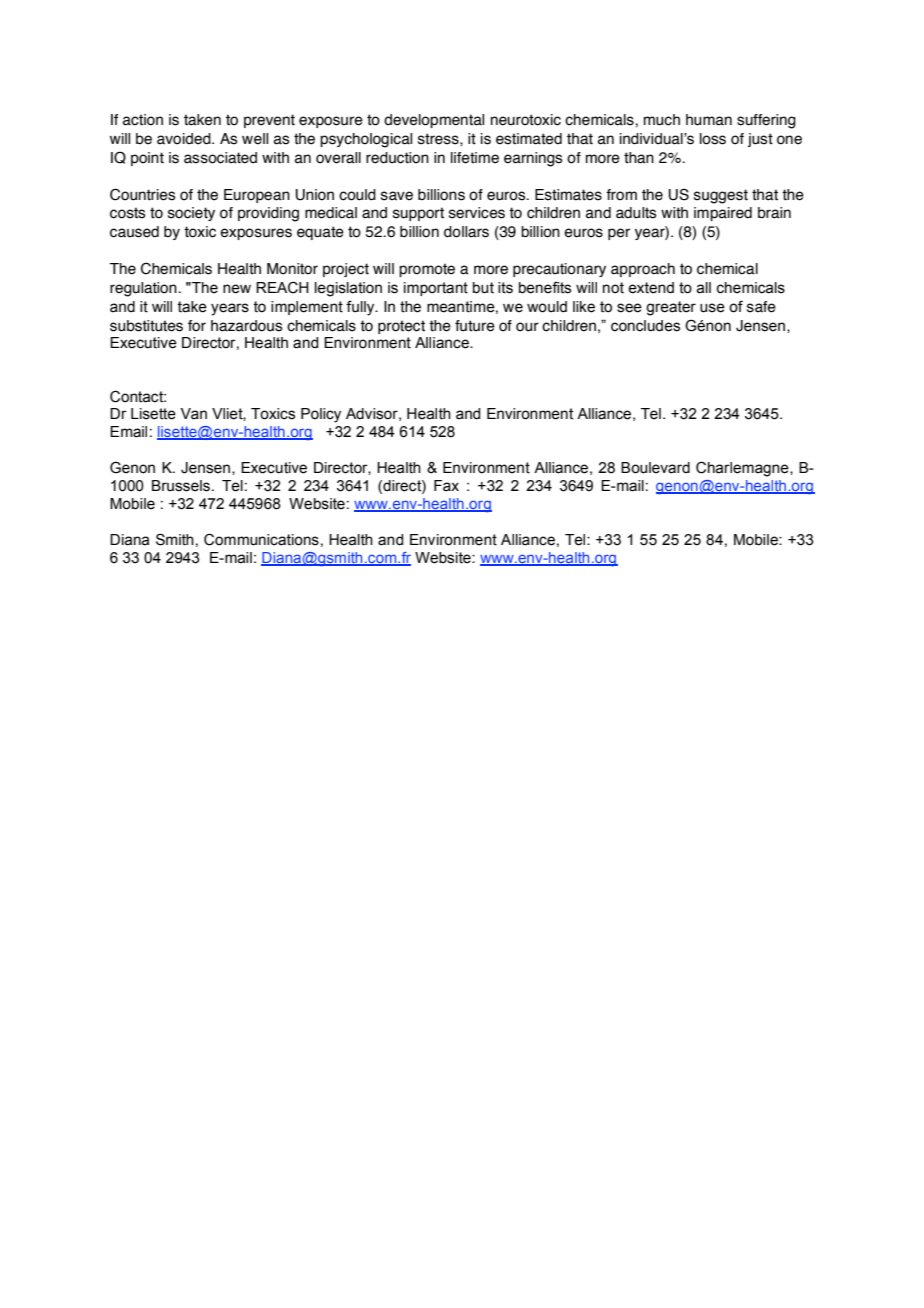  I want to click on avoided, so click(185, 139).
